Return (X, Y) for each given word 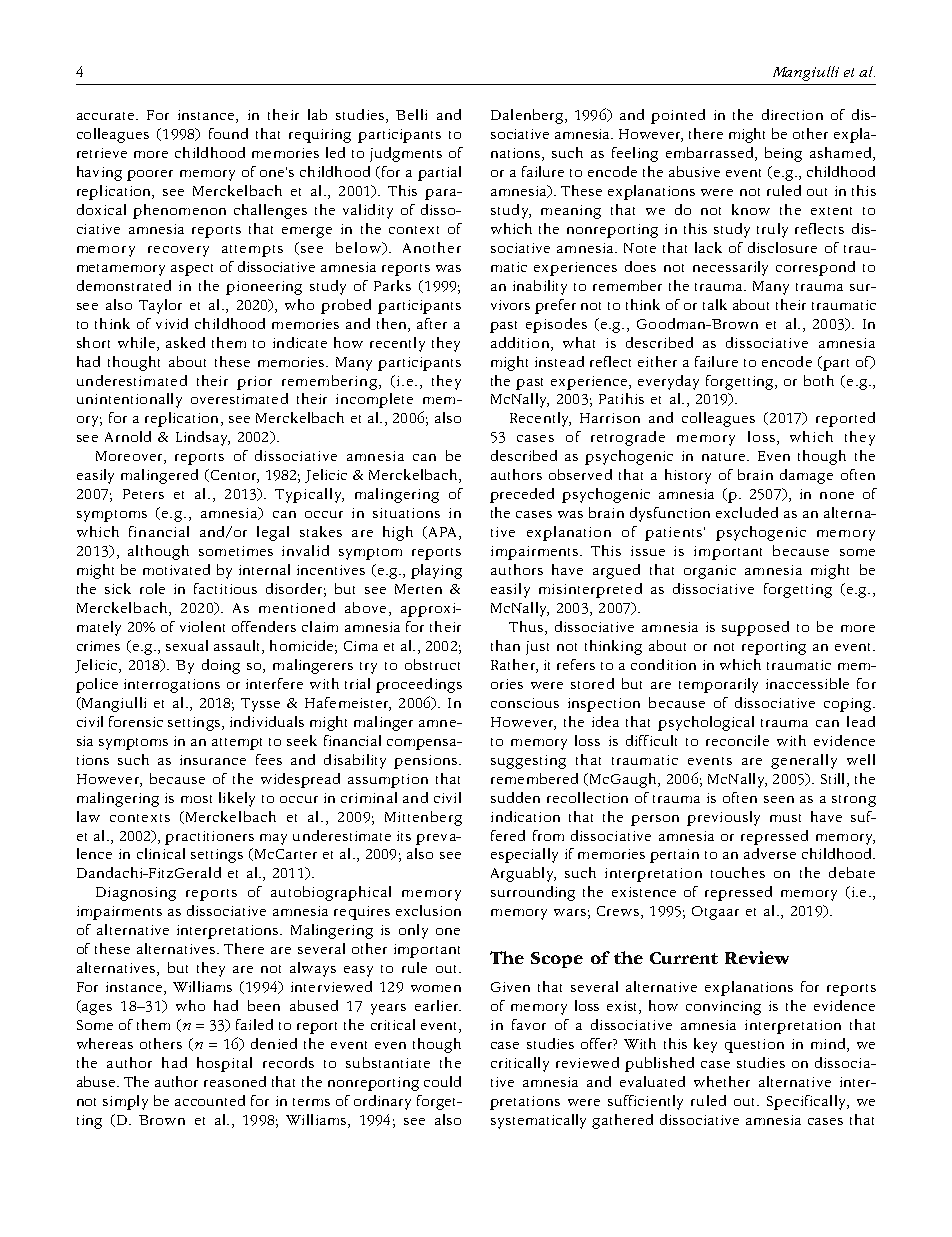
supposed (755, 628)
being (783, 154)
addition (521, 342)
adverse (770, 853)
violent (202, 626)
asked (185, 342)
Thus (526, 626)
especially (524, 855)
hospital (224, 1064)
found (228, 133)
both (819, 380)
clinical (161, 853)
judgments (406, 154)
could (442, 1081)
